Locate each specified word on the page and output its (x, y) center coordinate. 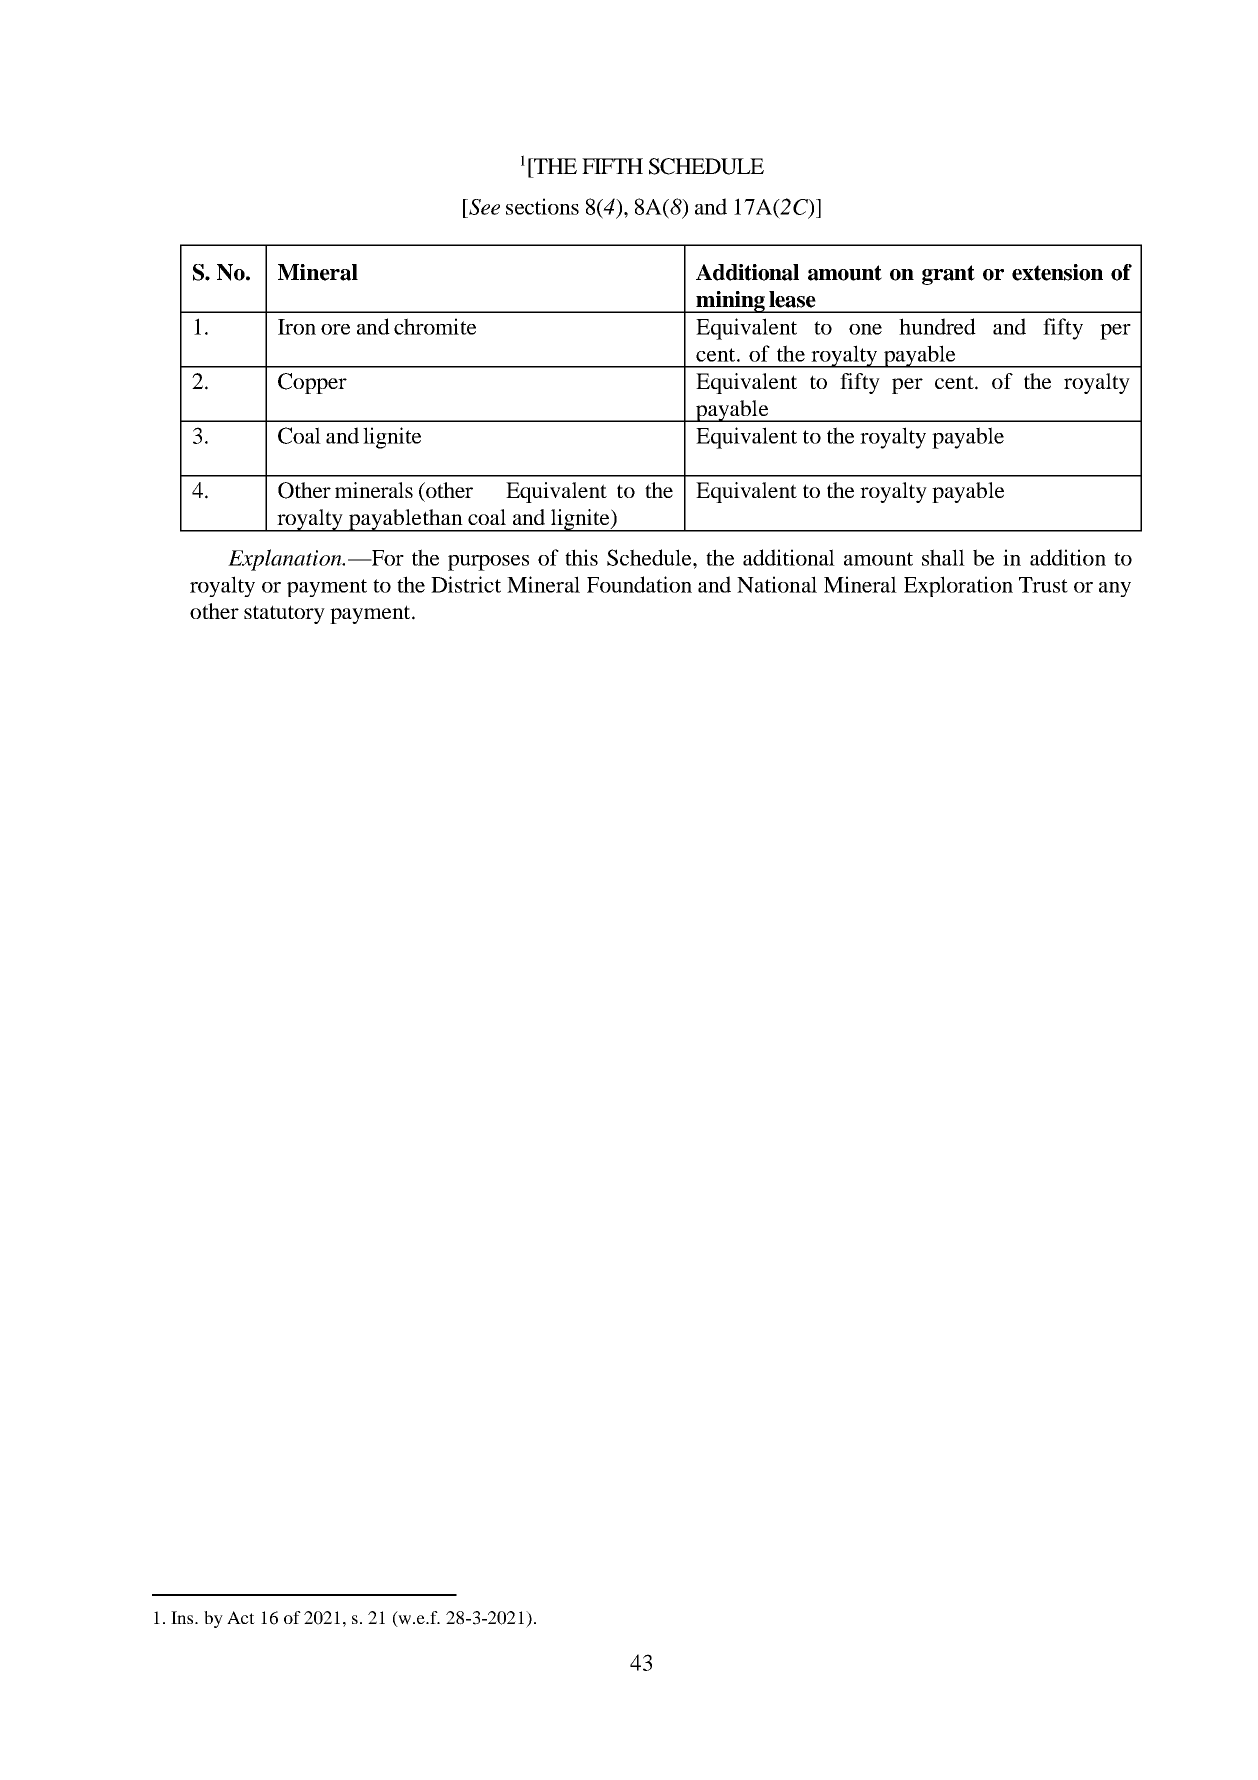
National (777, 584)
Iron (297, 327)
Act (241, 1617)
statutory (284, 614)
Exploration (958, 586)
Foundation (639, 584)
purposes (488, 563)
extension (1057, 272)
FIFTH (612, 166)
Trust (1043, 585)
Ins (183, 1617)
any (1115, 589)
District (466, 584)
